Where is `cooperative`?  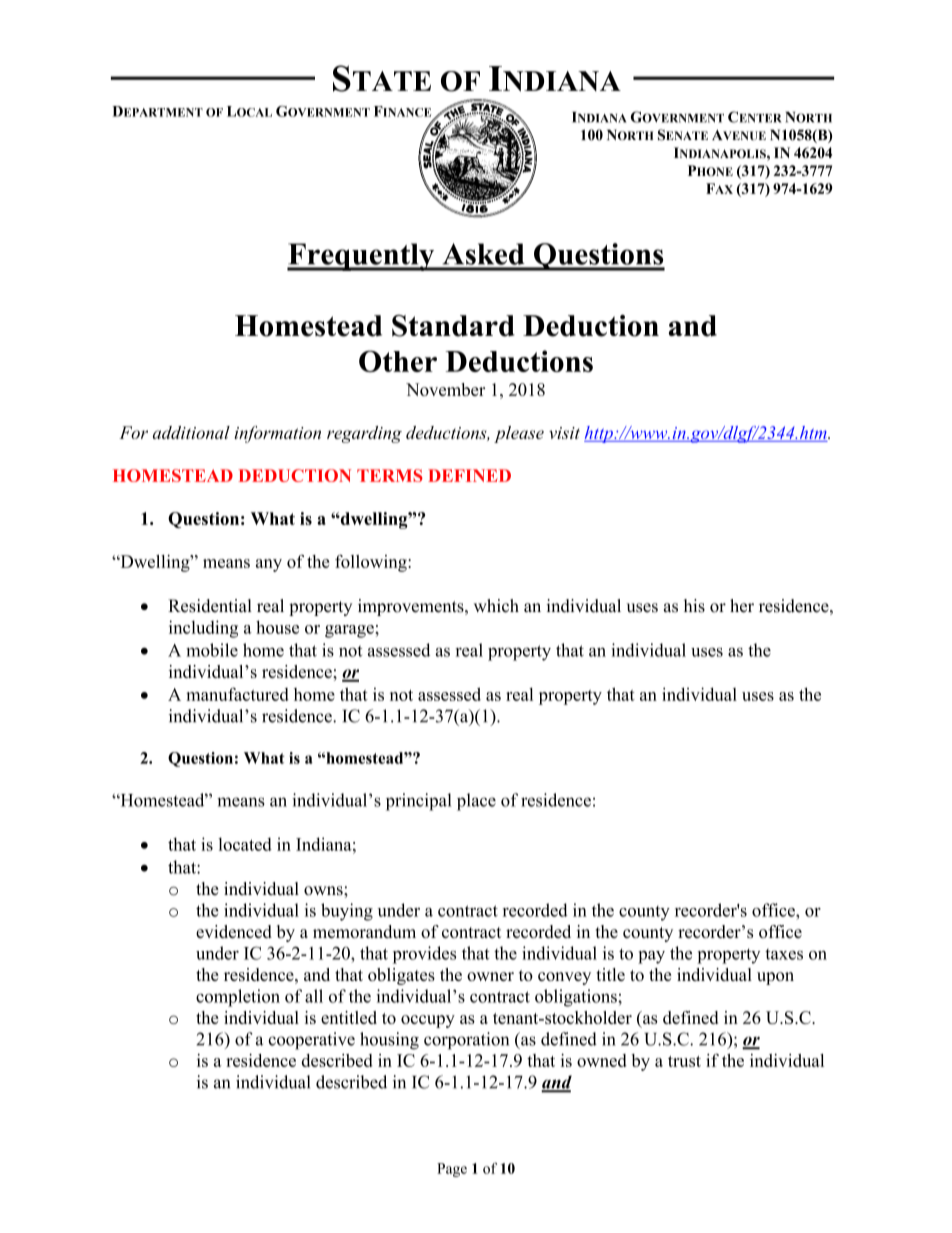 cooperative is located at coordinates (311, 1041).
